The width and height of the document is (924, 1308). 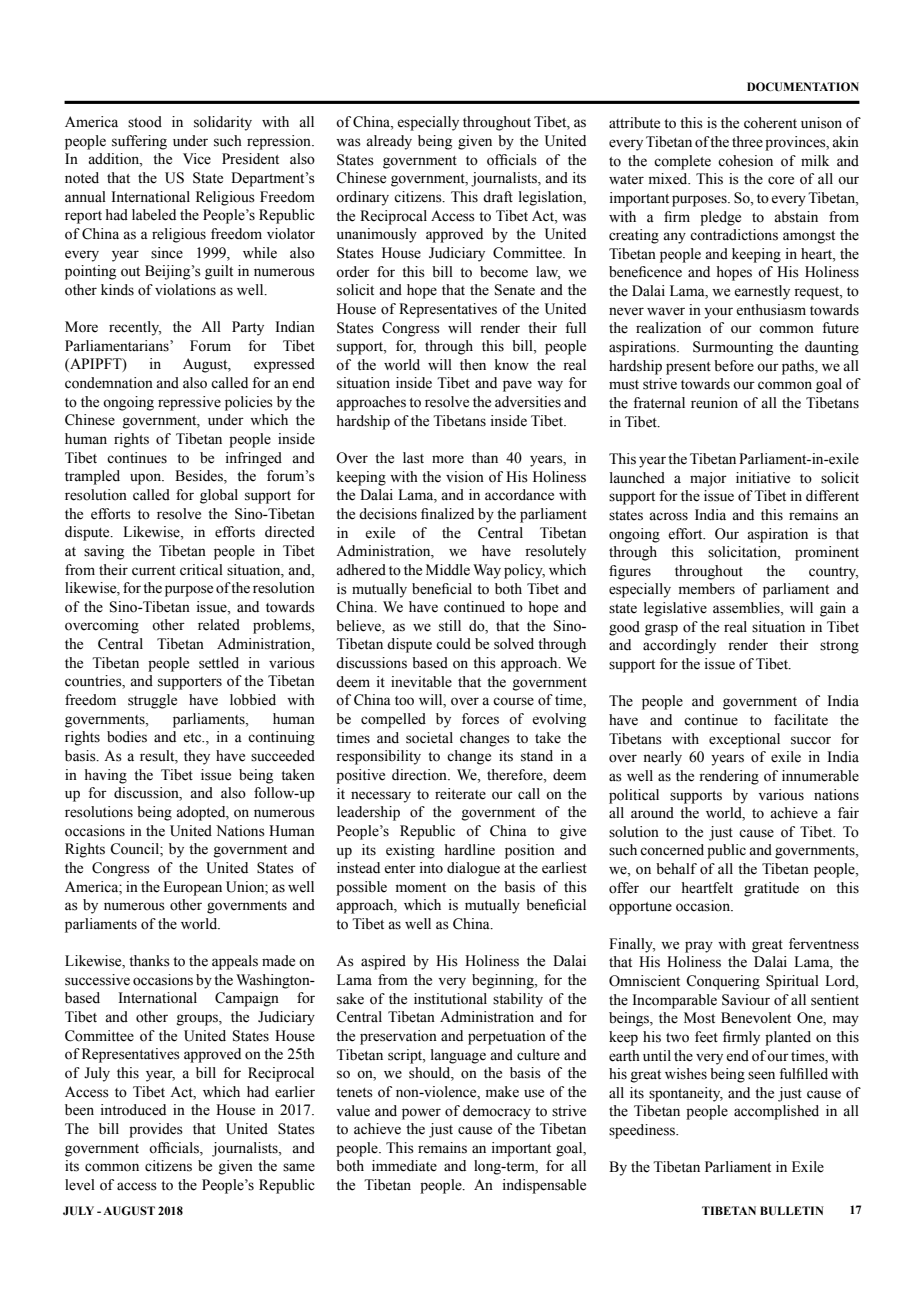 I want to click on provides, so click(x=156, y=1130).
